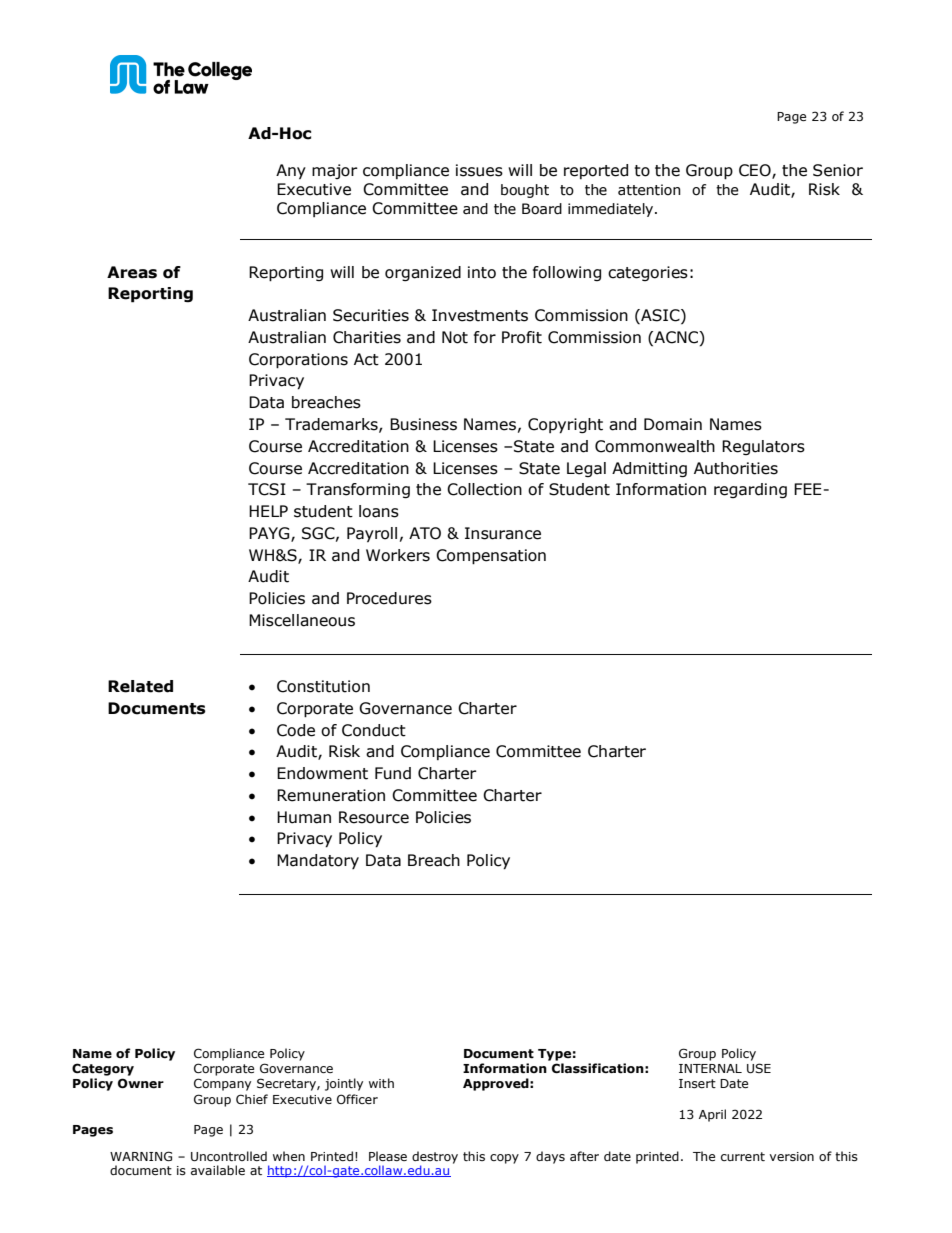  I want to click on CEO, so click(756, 171).
